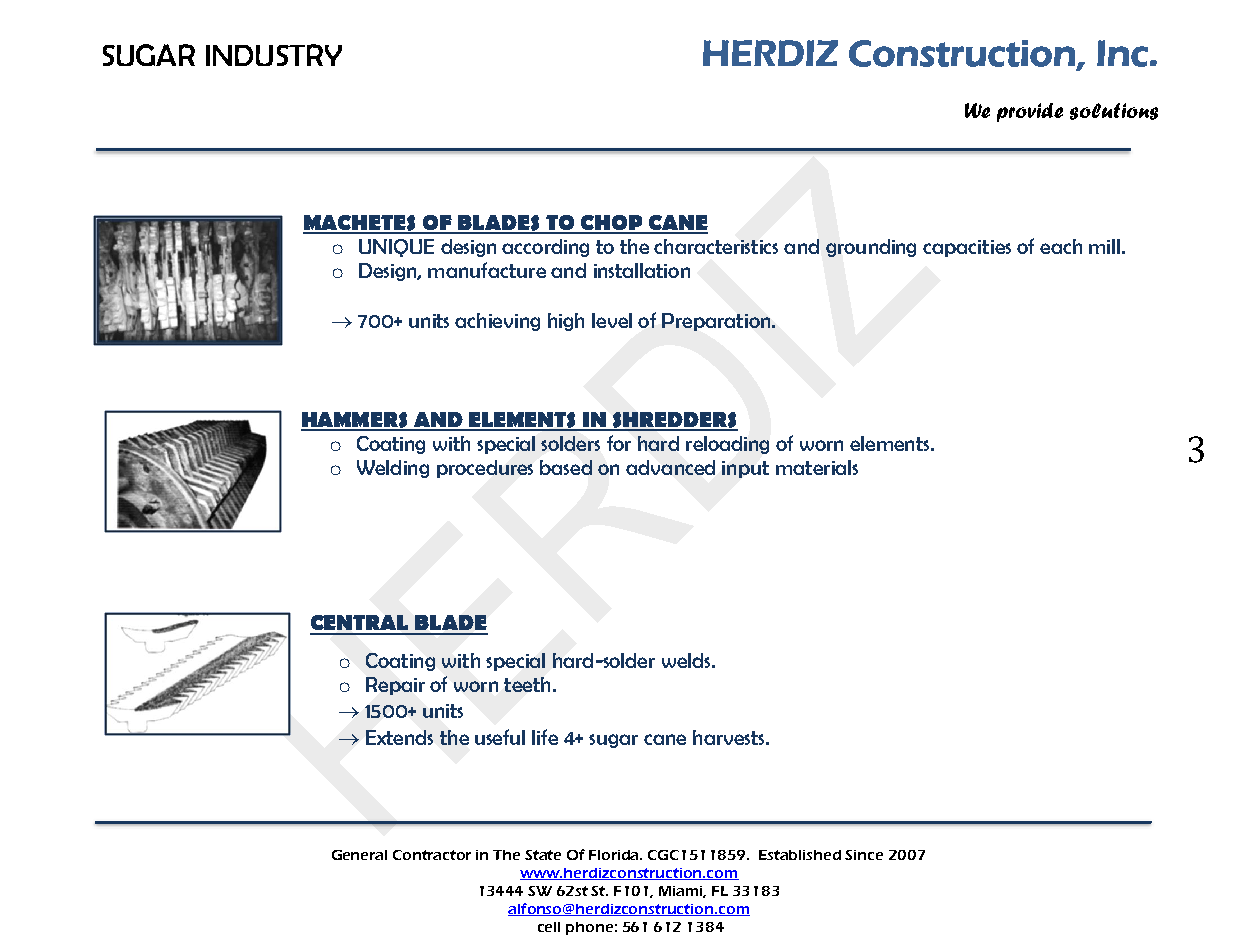 Image resolution: width=1233 pixels, height=952 pixels. What do you see at coordinates (615, 855) in the image?
I see `Florida` at bounding box center [615, 855].
